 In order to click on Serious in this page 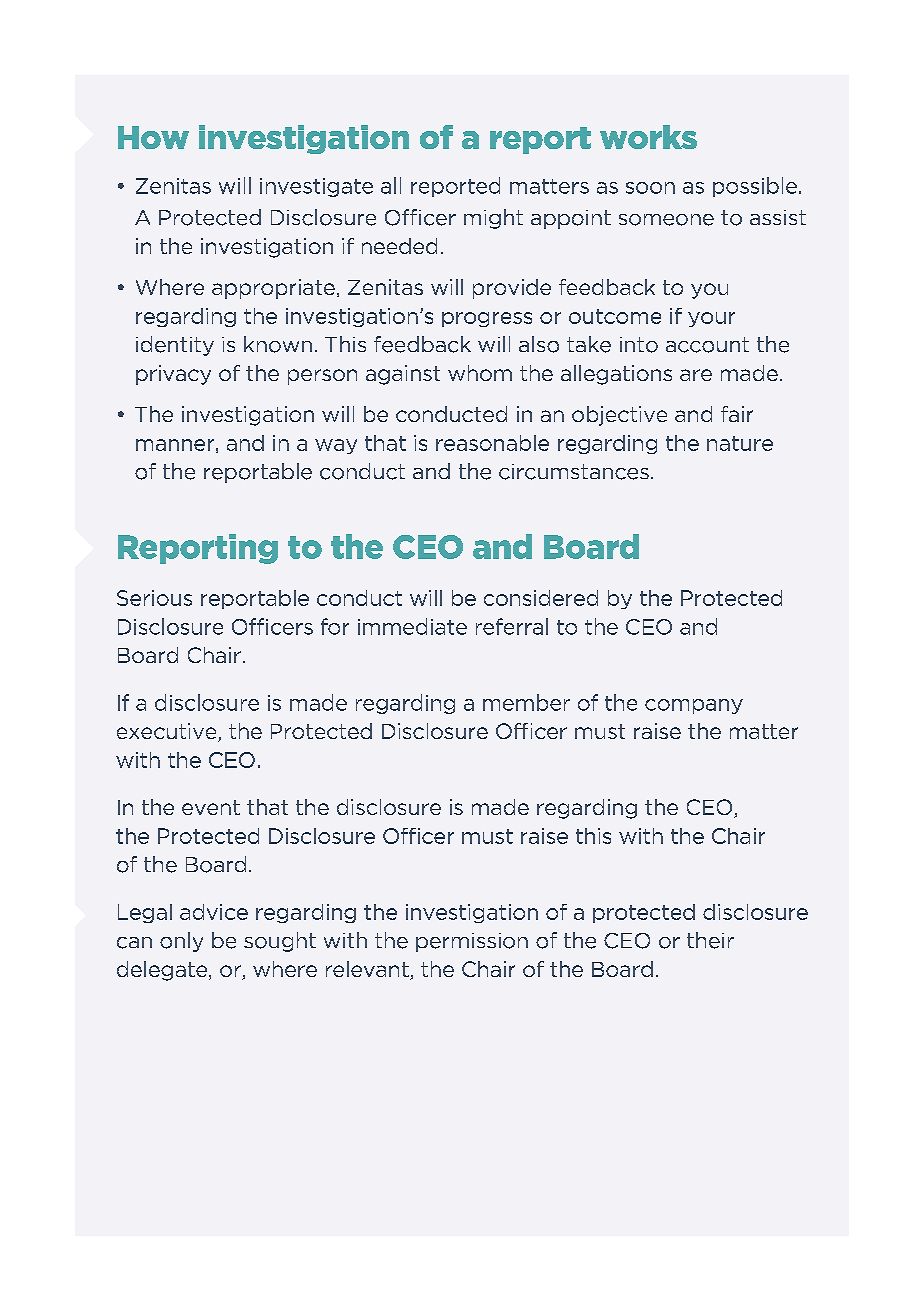, I will do `click(154, 598)`.
